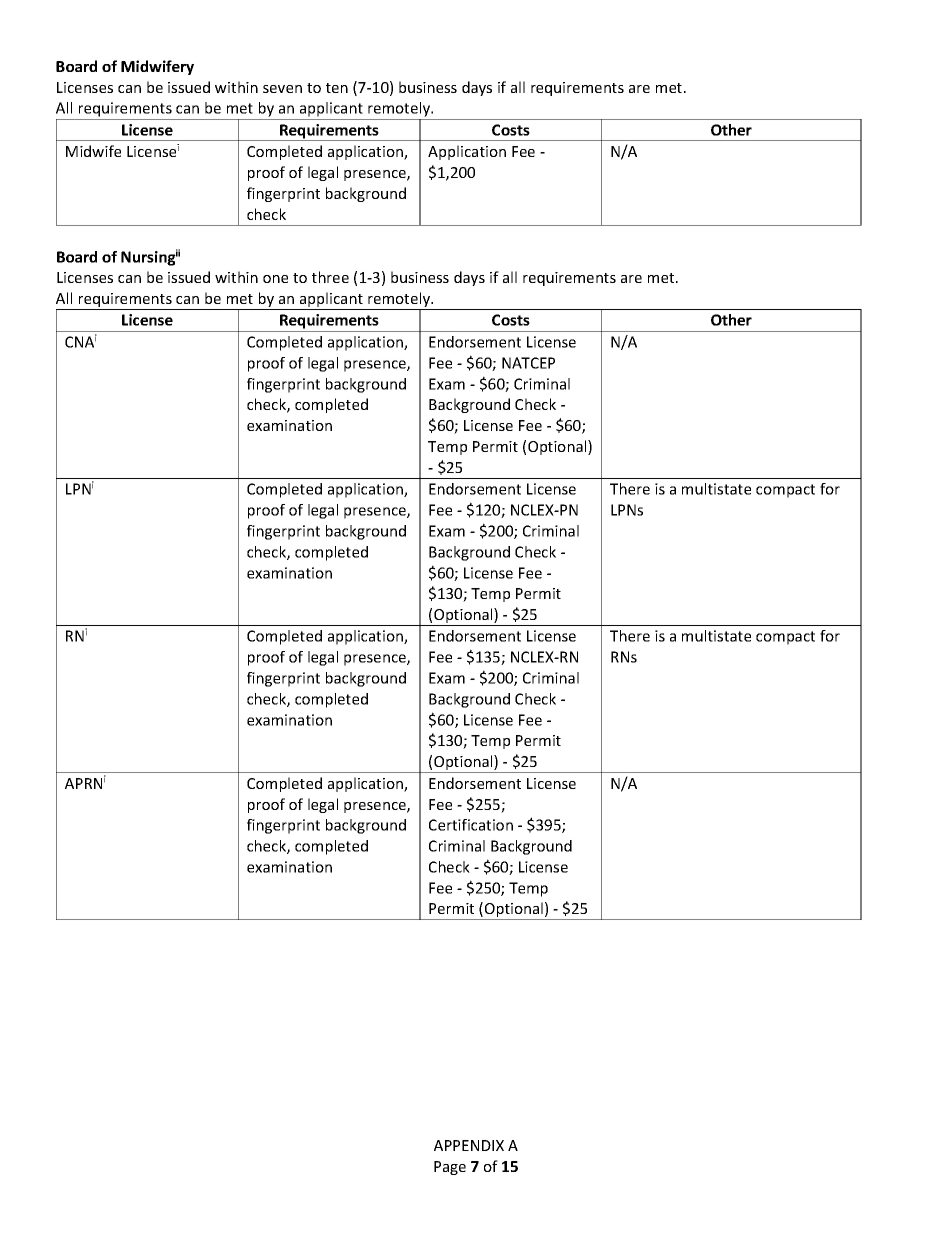  Describe the element at coordinates (450, 1168) in the document. I see `Page` at that location.
